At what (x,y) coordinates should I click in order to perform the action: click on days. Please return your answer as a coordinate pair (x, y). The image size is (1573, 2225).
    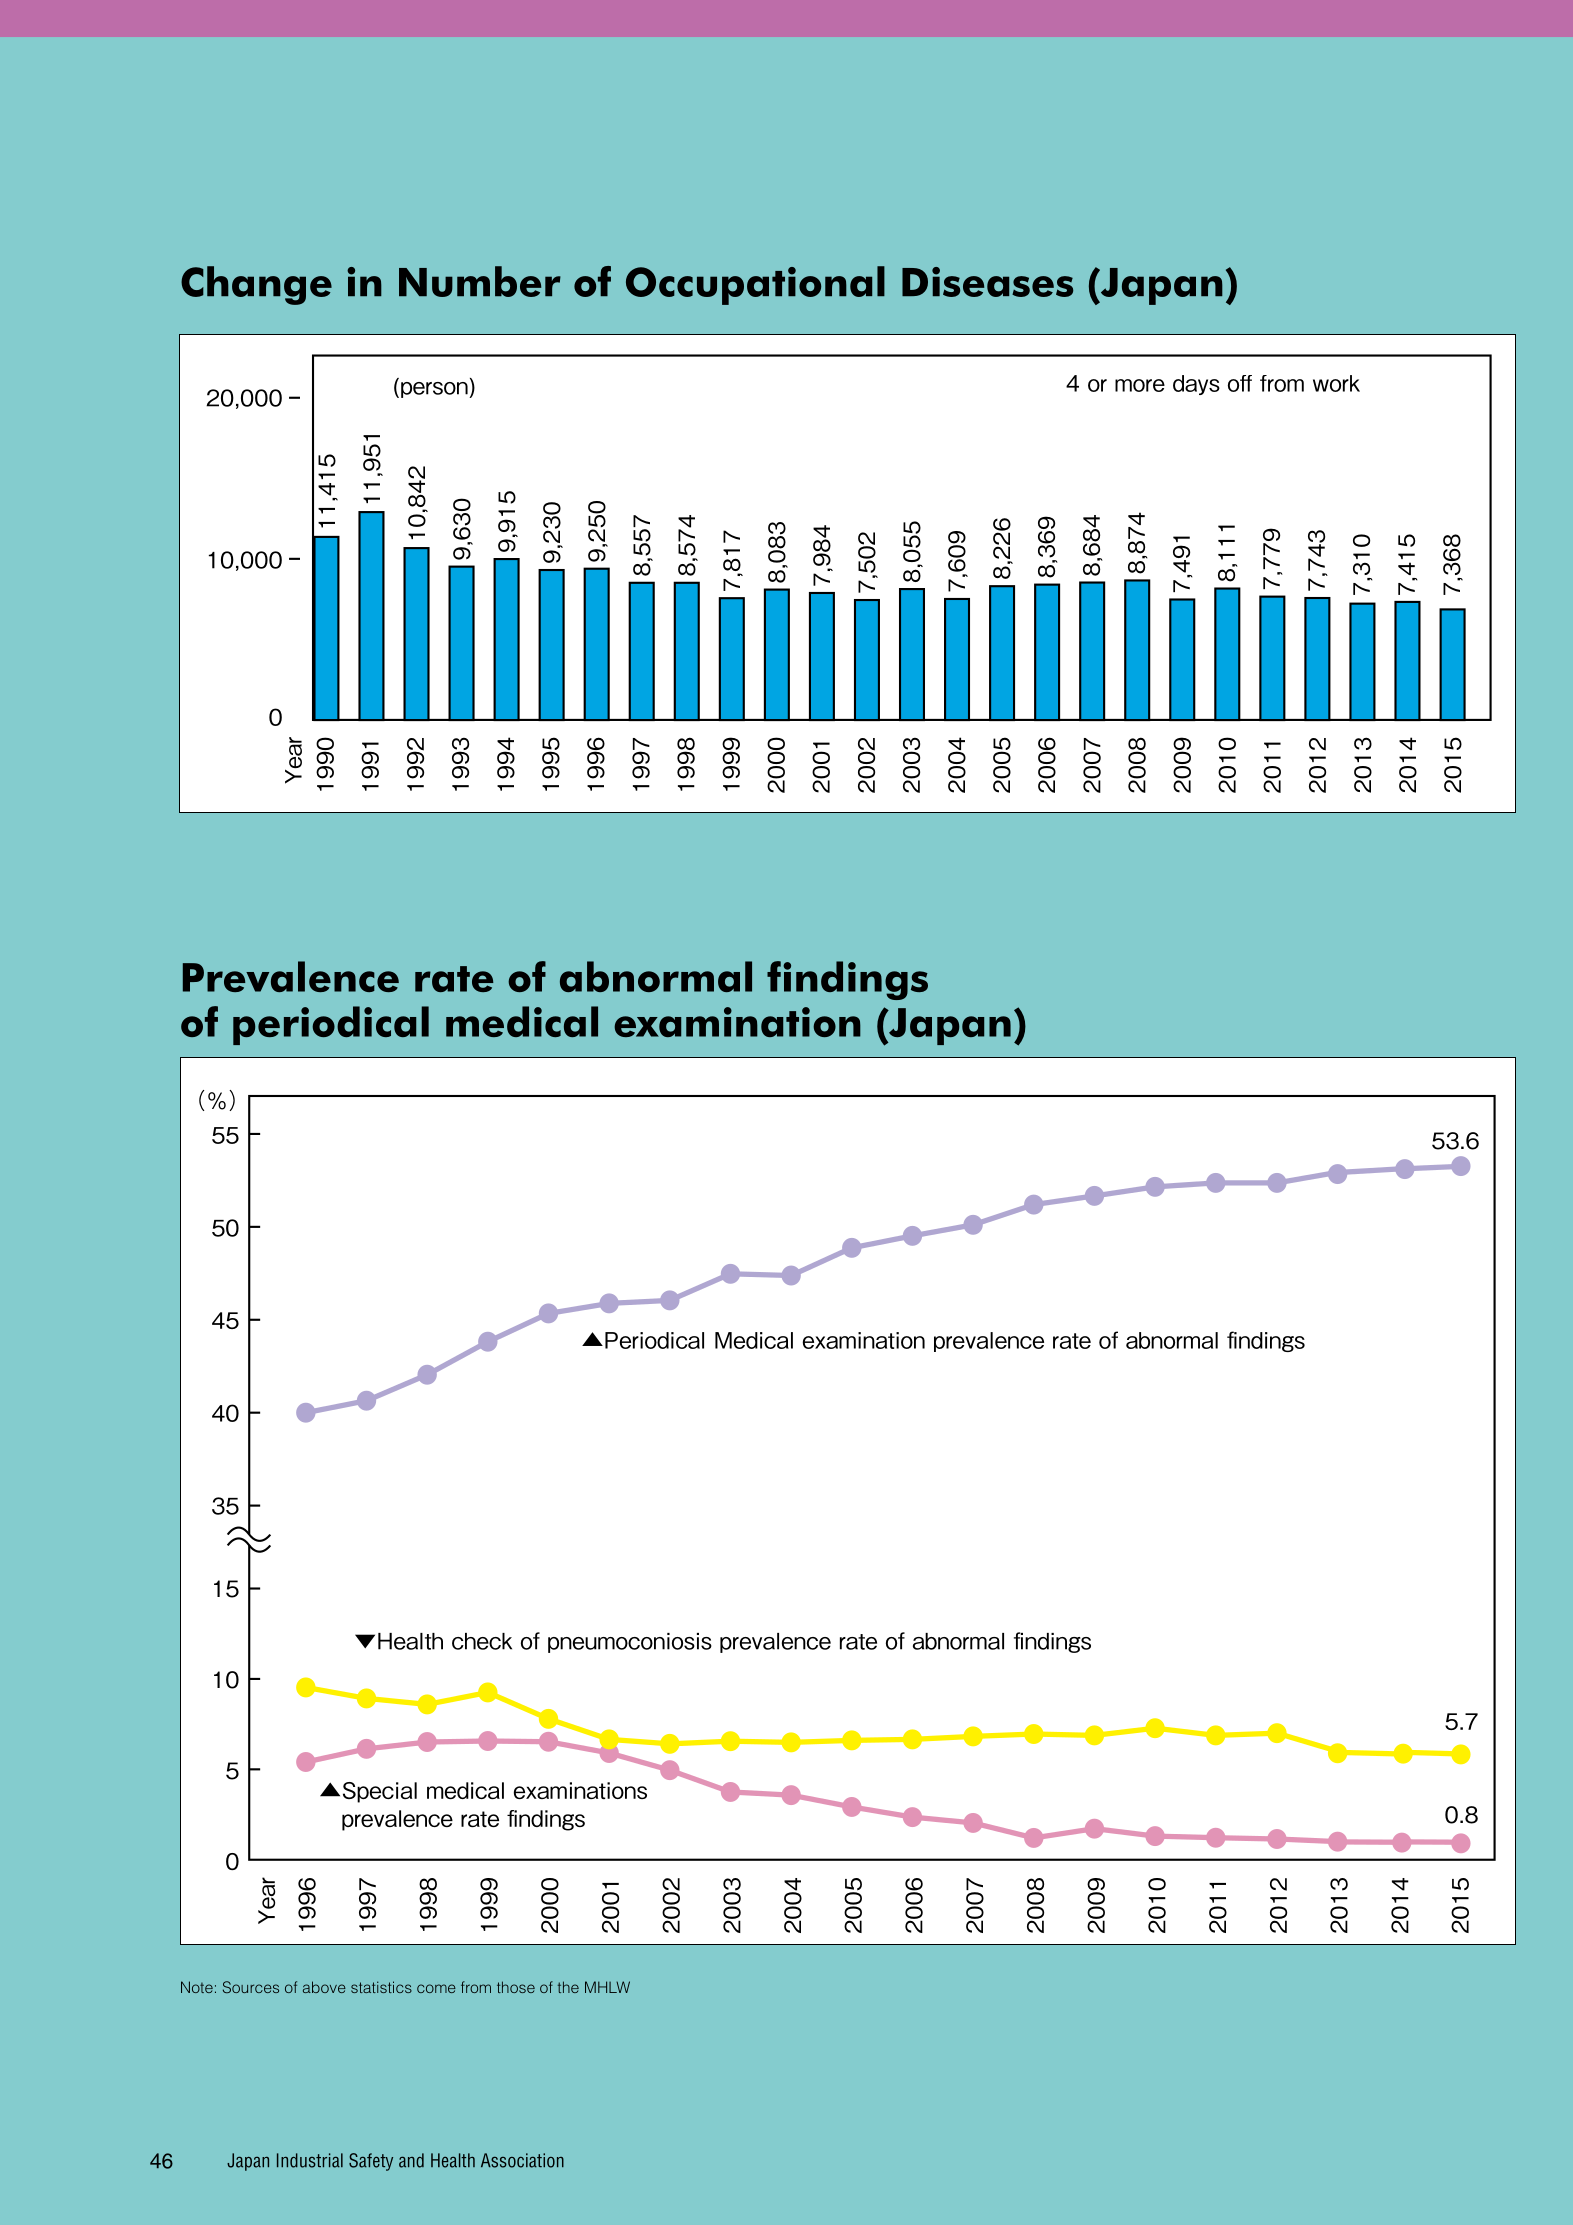
    Looking at the image, I should click on (1196, 385).
